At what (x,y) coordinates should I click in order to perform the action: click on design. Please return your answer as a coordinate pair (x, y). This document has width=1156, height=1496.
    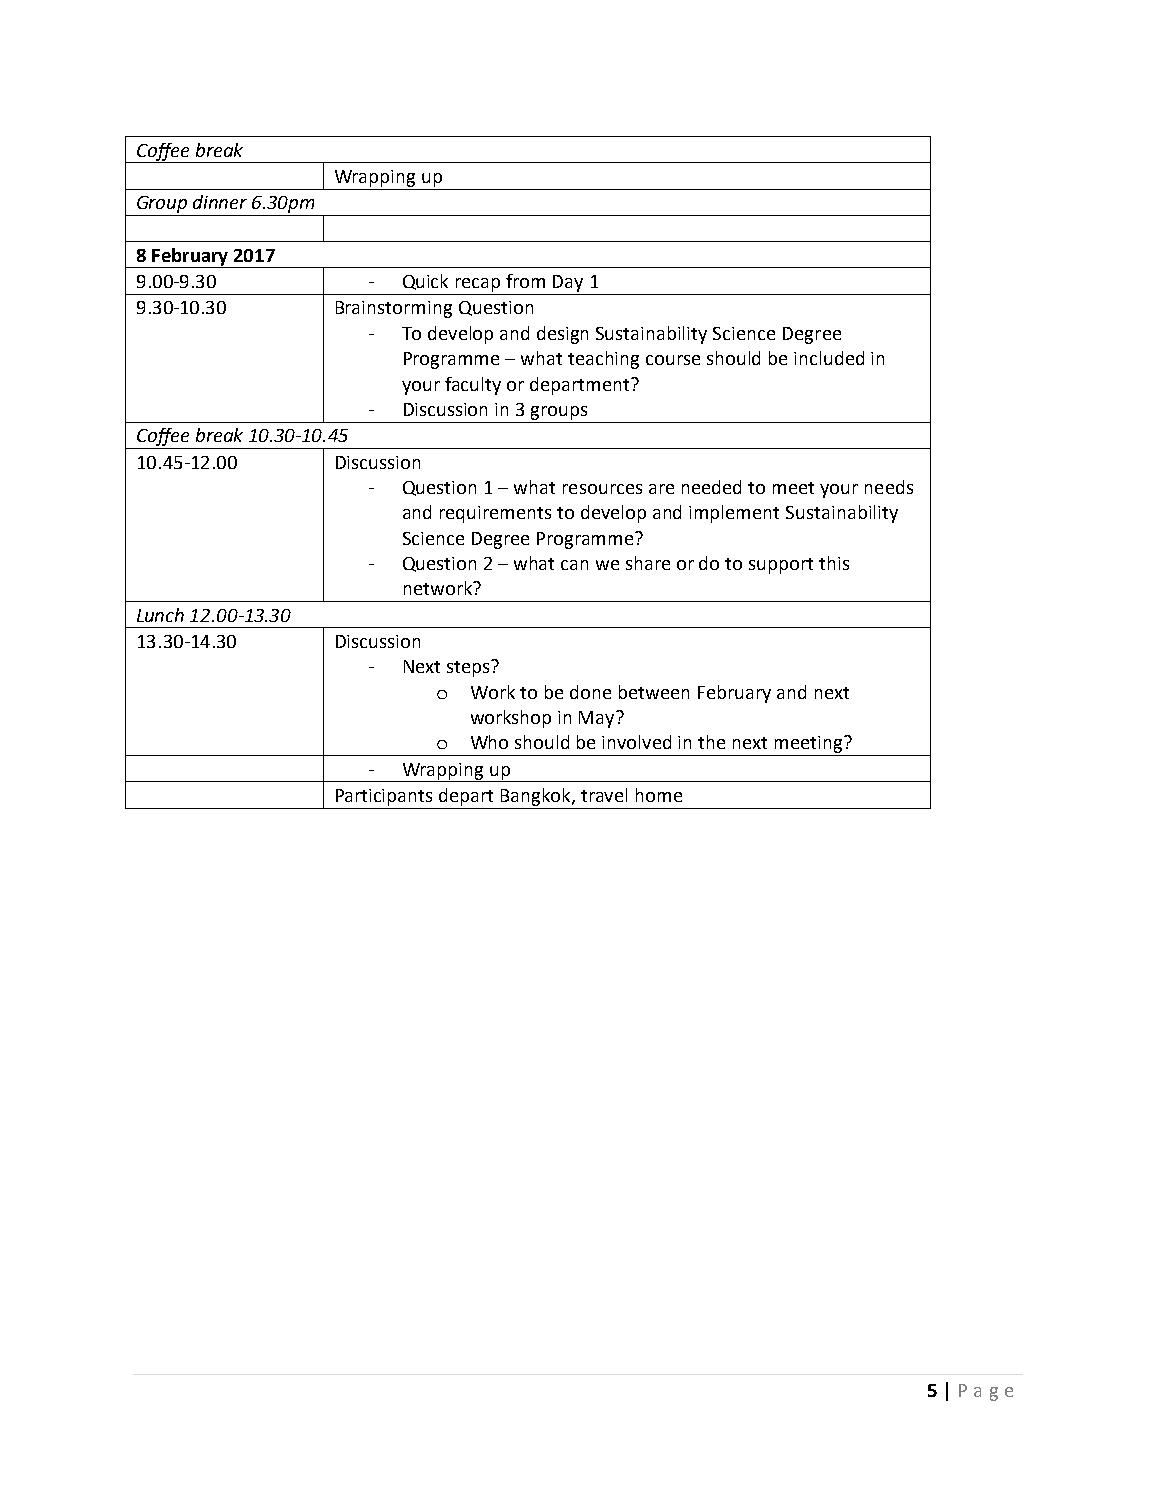
    Looking at the image, I should click on (562, 335).
